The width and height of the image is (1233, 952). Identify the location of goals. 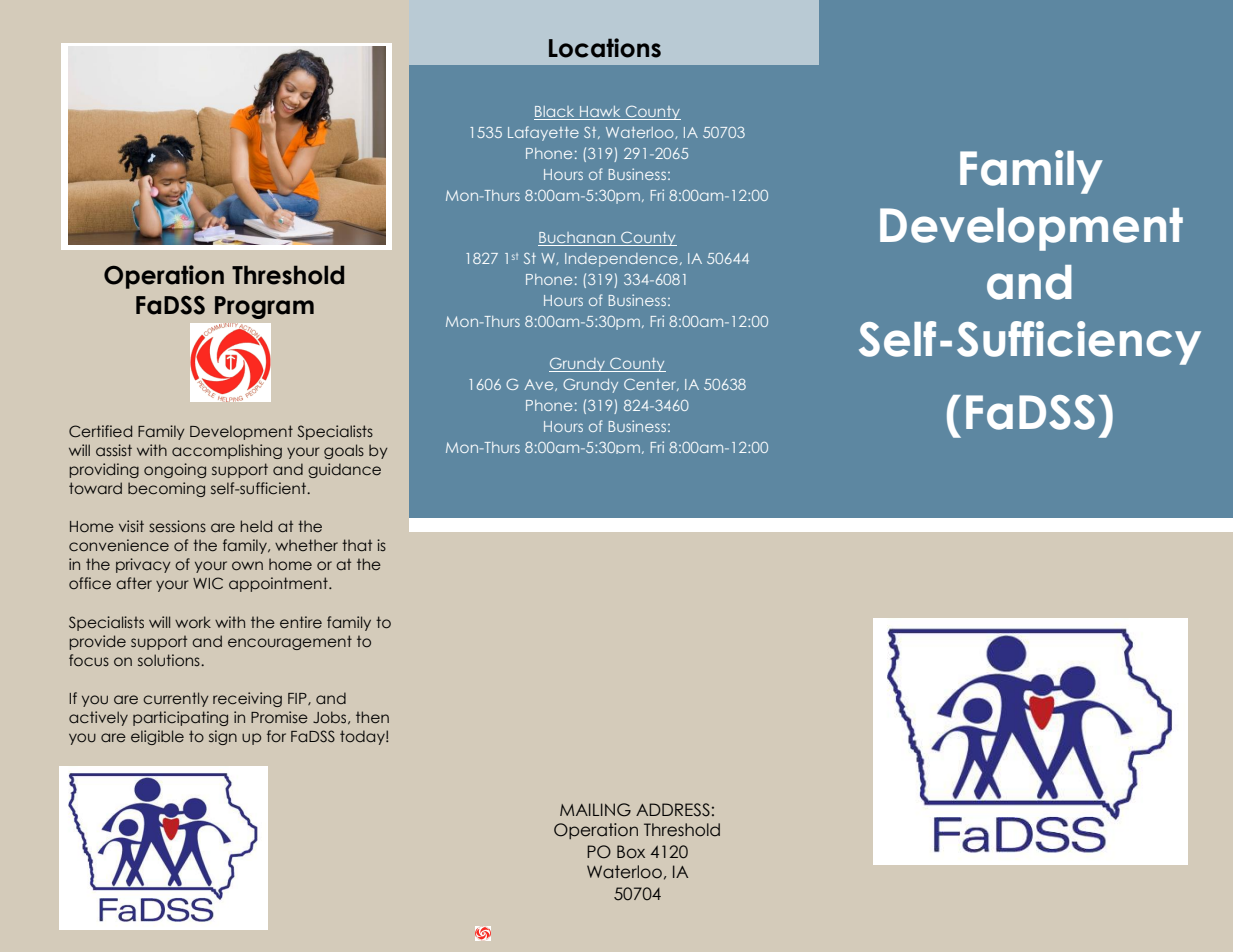
(344, 451).
